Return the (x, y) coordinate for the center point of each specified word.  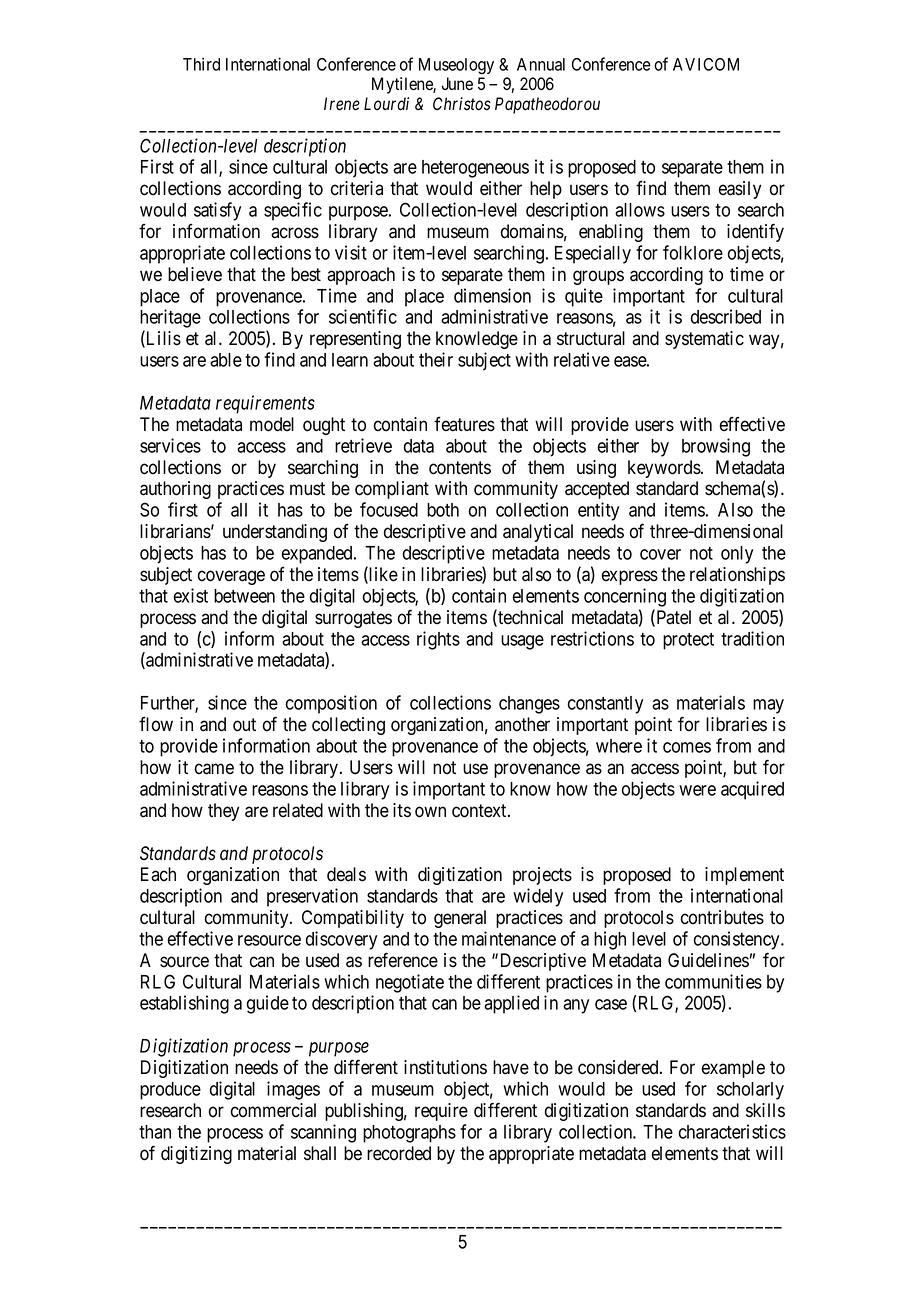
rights (438, 640)
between (244, 596)
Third (201, 64)
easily (740, 190)
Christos (462, 104)
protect (688, 641)
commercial (273, 1110)
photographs (409, 1134)
